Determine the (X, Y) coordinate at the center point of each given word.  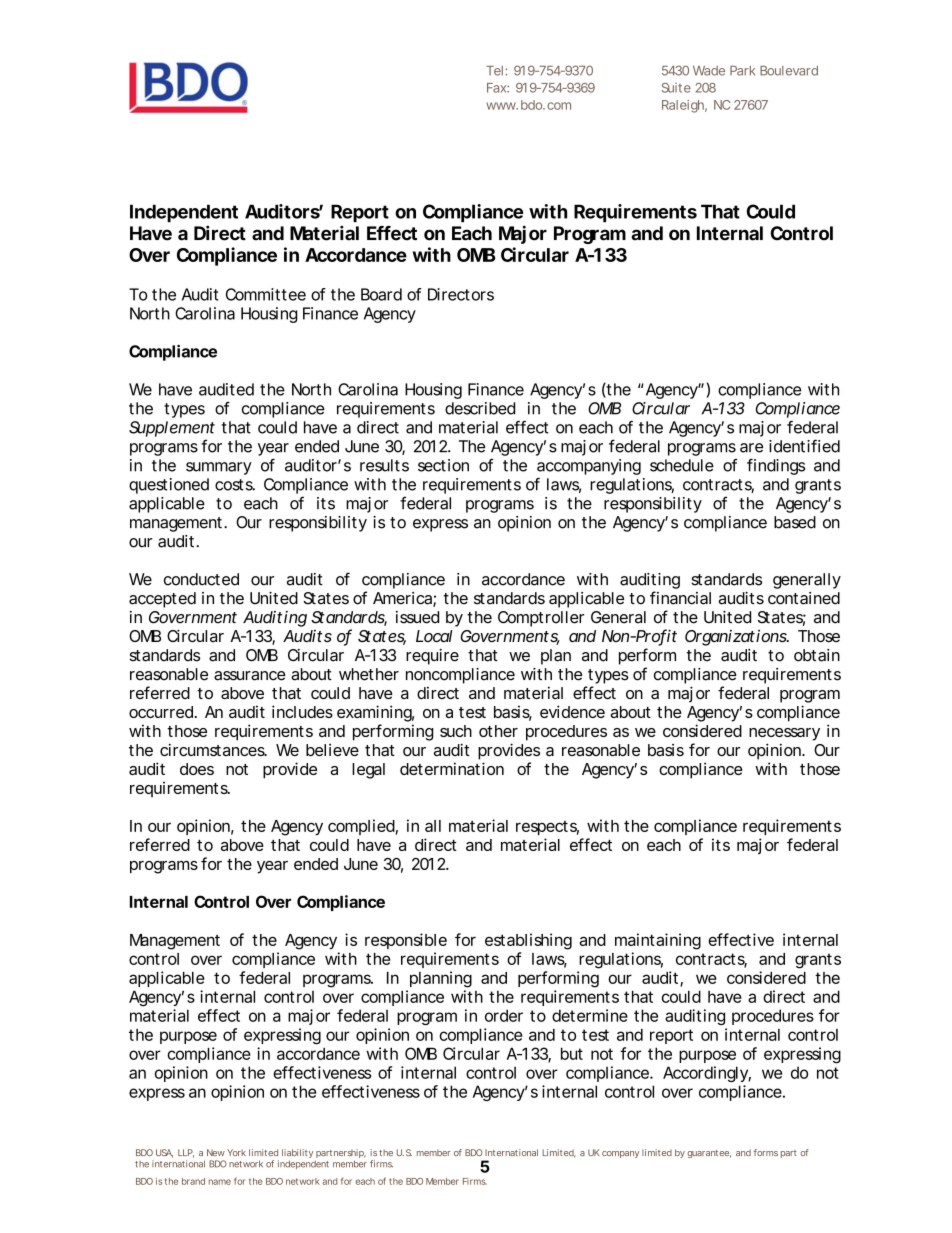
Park (742, 71)
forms (766, 1152)
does (197, 769)
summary (219, 468)
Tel (494, 71)
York (236, 1152)
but (572, 1053)
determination (452, 768)
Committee (266, 294)
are (751, 448)
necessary (784, 734)
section (443, 465)
